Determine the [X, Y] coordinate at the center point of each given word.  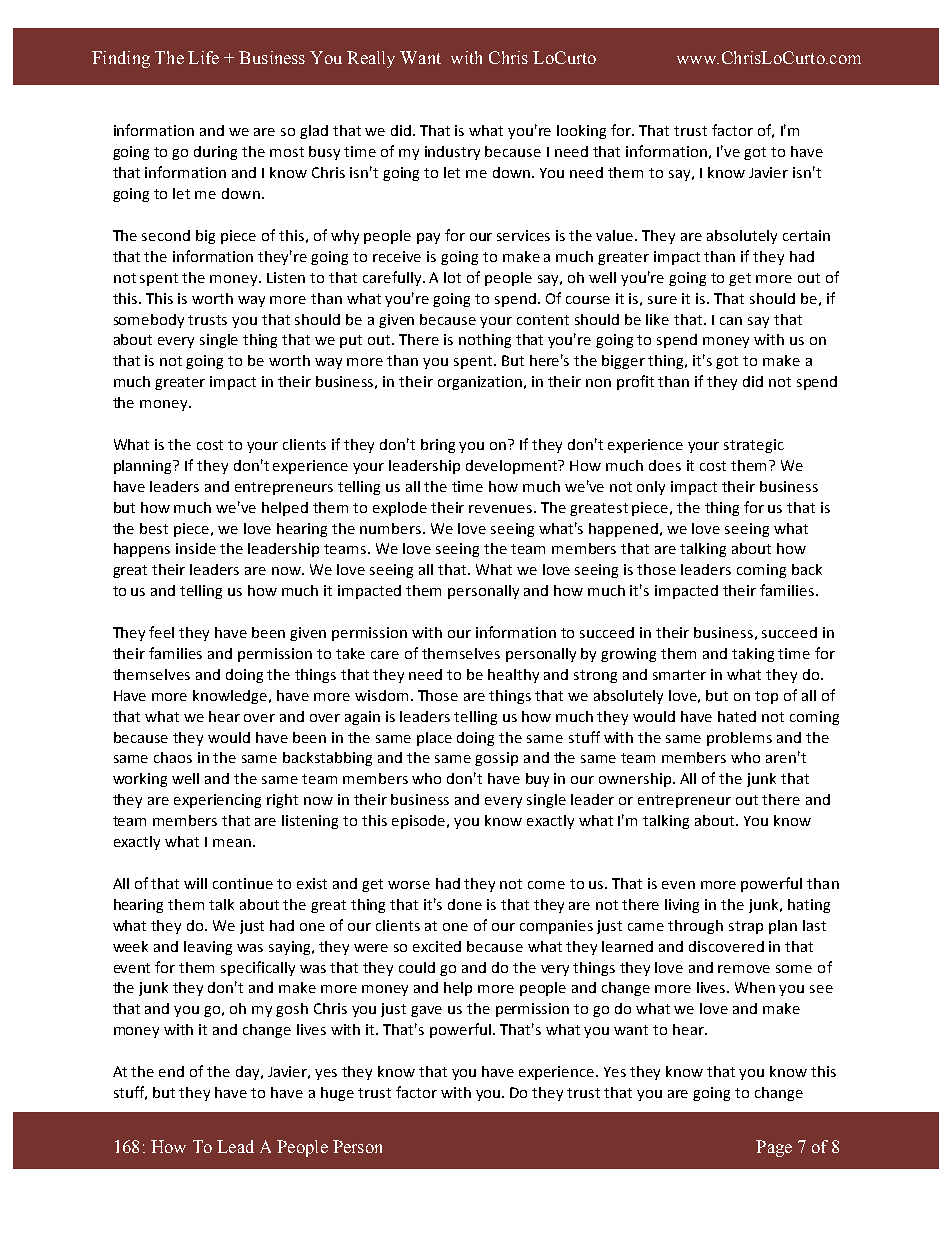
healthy [513, 676]
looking [581, 132]
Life [203, 57]
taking [753, 655]
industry [452, 153]
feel [161, 632]
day [249, 1073]
